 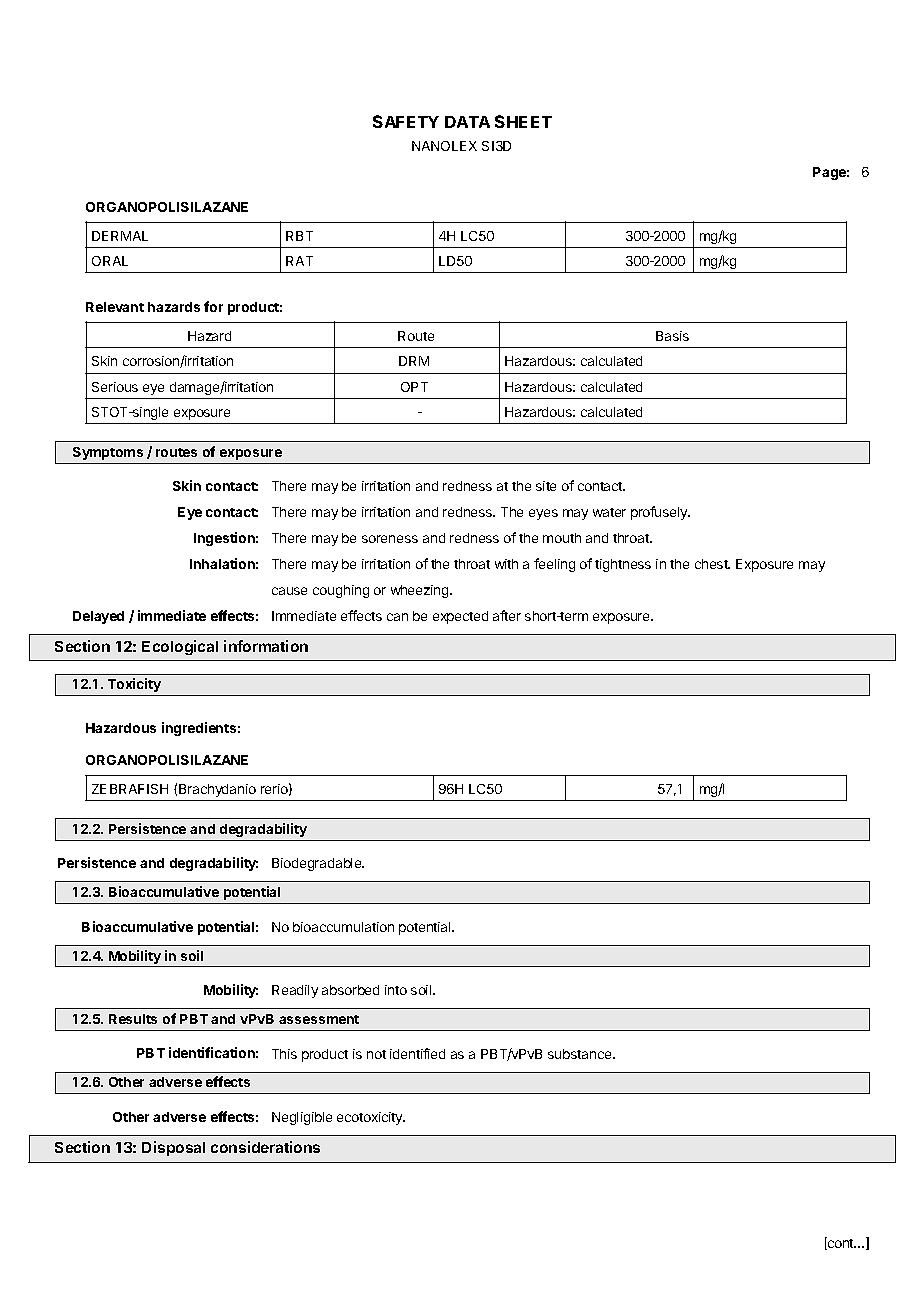 What do you see at coordinates (318, 864) in the page?
I see `Biodegradable` at bounding box center [318, 864].
